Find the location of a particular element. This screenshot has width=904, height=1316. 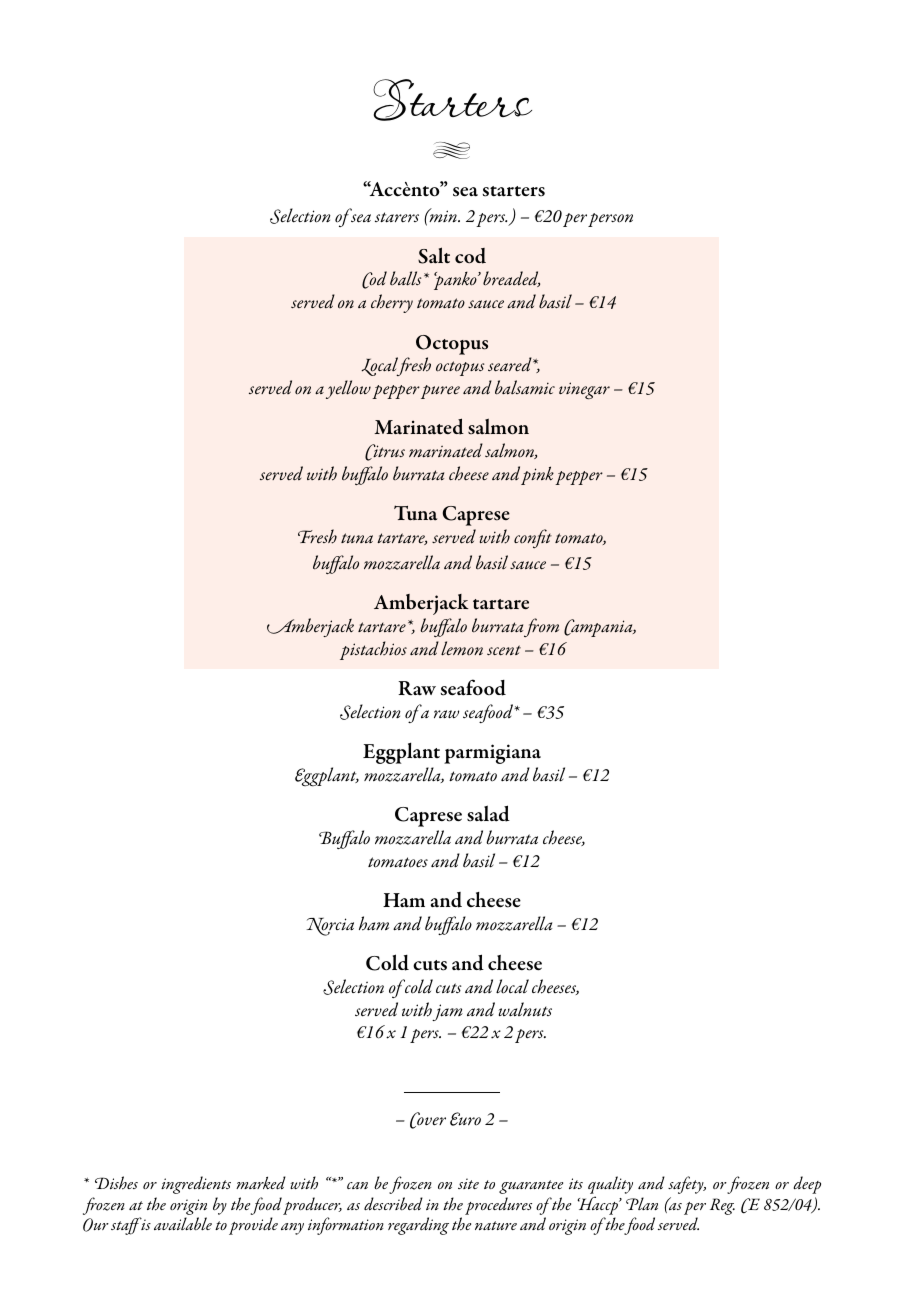

vinegar is located at coordinates (584, 391).
